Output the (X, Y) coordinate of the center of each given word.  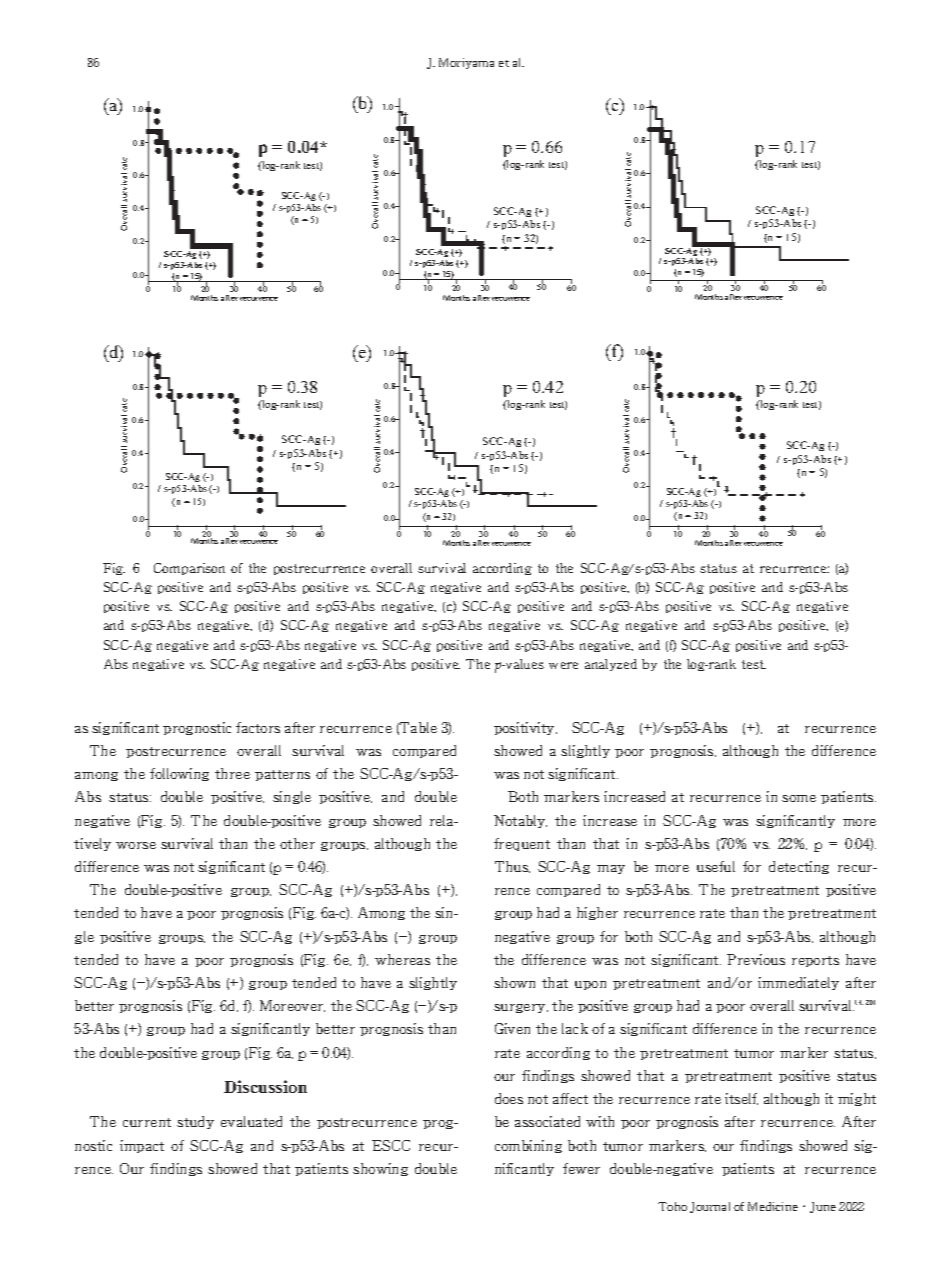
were (563, 665)
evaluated (251, 1121)
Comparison (189, 569)
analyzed (611, 665)
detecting (799, 867)
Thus (512, 867)
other (297, 843)
